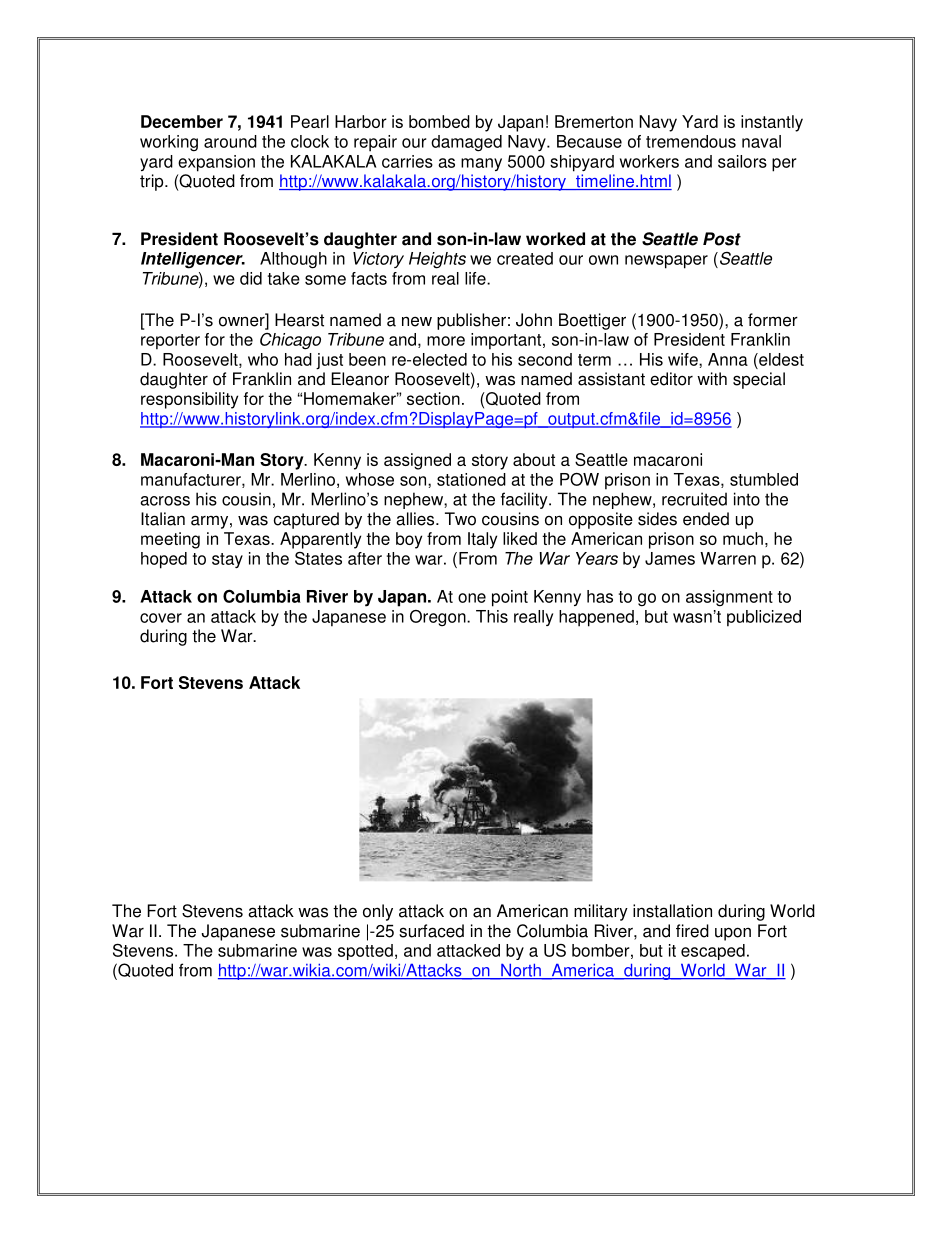  What do you see at coordinates (482, 540) in the document?
I see `Italy` at bounding box center [482, 540].
